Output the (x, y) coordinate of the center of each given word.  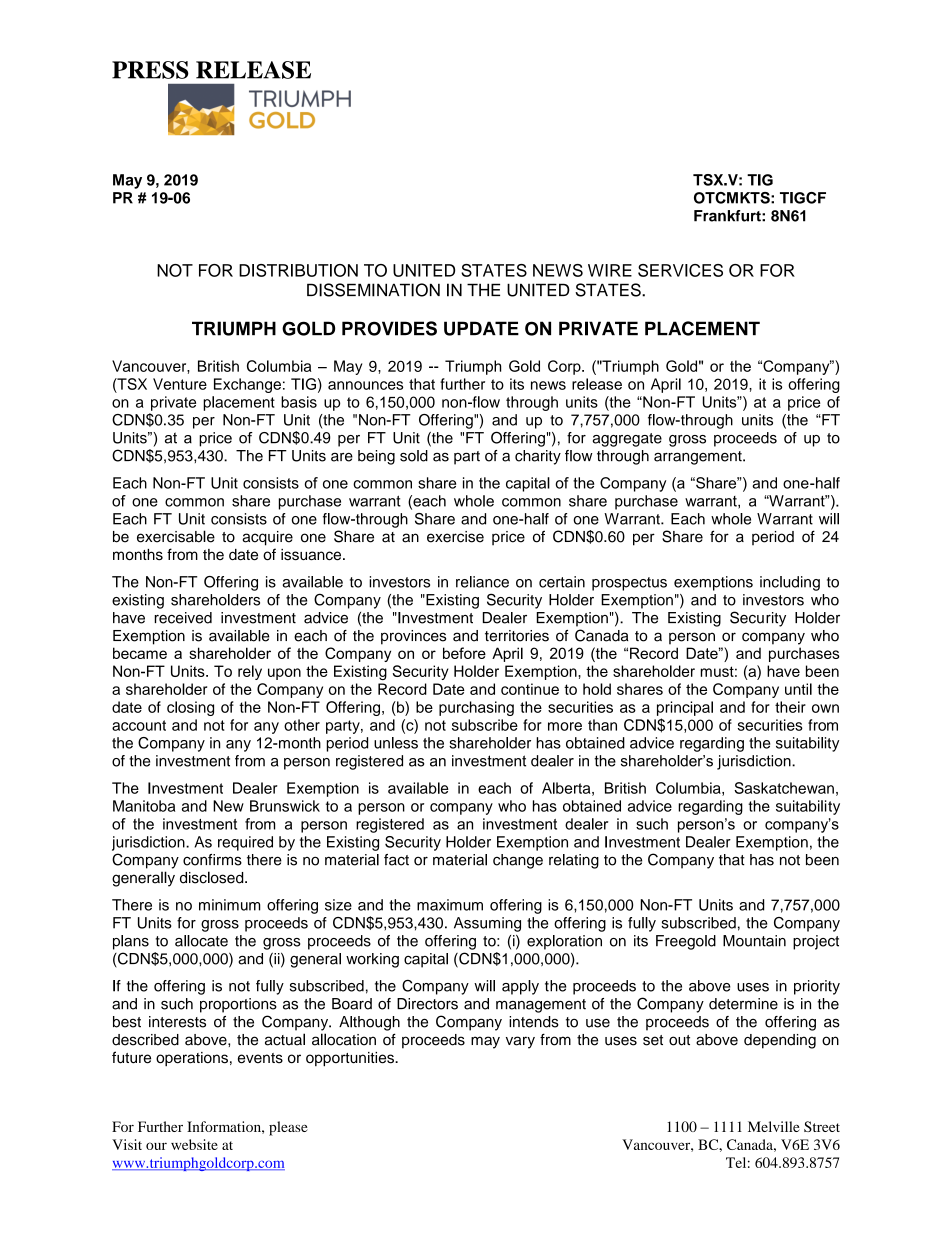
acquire (267, 538)
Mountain (754, 941)
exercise (455, 537)
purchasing (476, 708)
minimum (229, 905)
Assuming (487, 924)
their (790, 707)
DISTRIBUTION (298, 270)
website (194, 1144)
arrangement (699, 458)
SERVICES (680, 270)
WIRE (610, 270)
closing (190, 708)
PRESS (150, 70)
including (790, 583)
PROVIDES (389, 328)
